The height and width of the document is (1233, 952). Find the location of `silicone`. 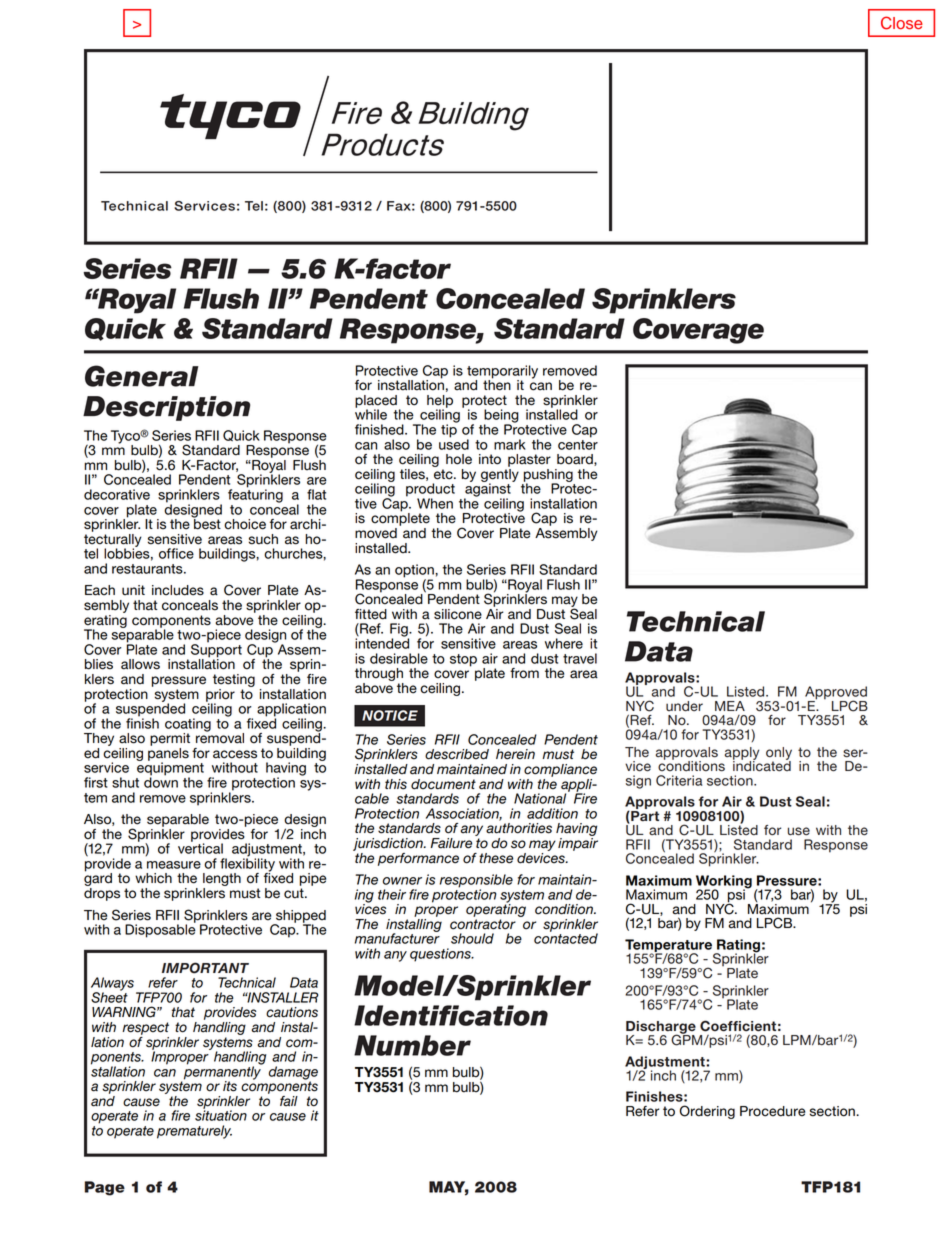

silicone is located at coordinates (458, 614).
